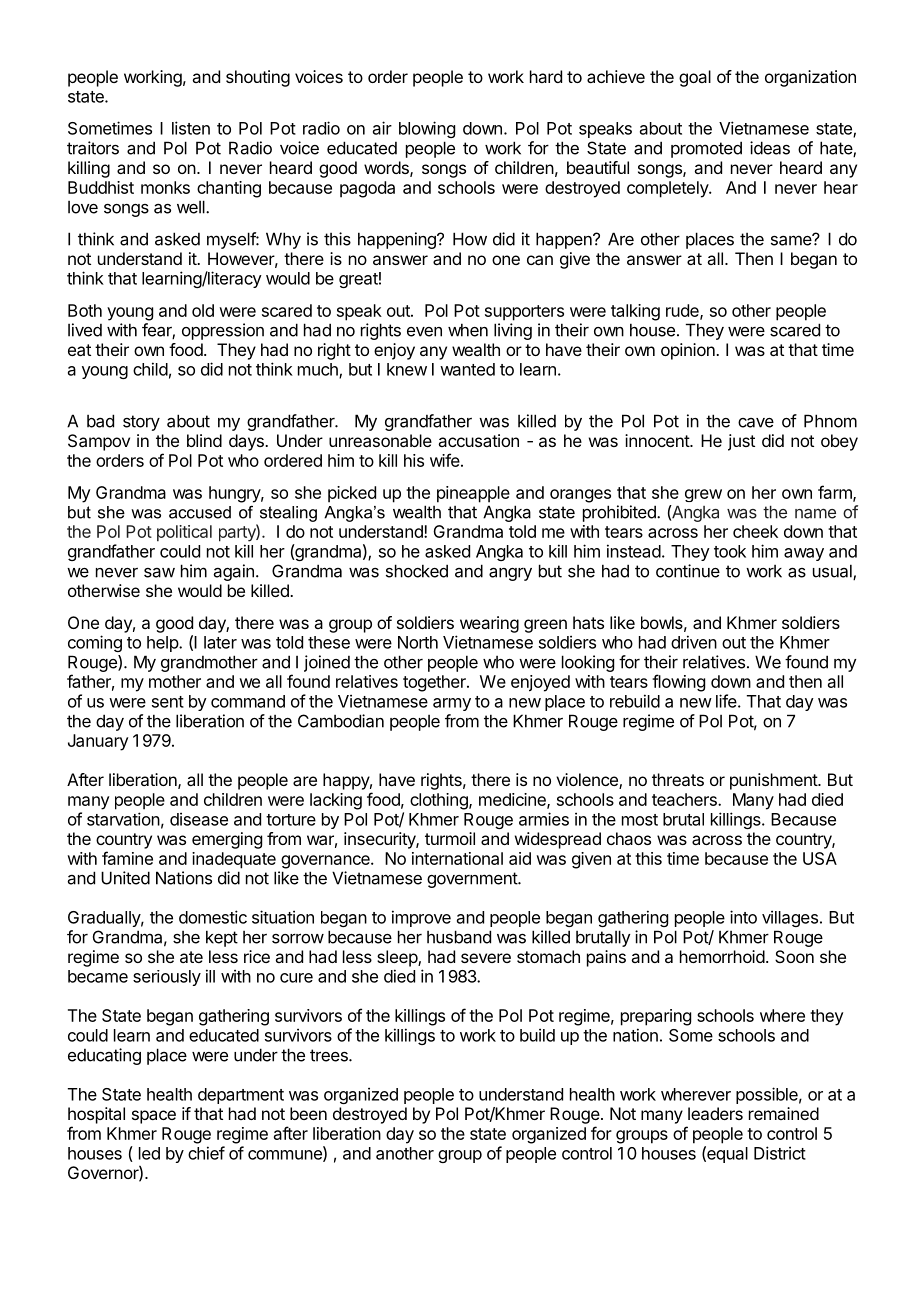 This screenshot has height=1307, width=924. What do you see at coordinates (755, 531) in the screenshot?
I see `cheek` at bounding box center [755, 531].
